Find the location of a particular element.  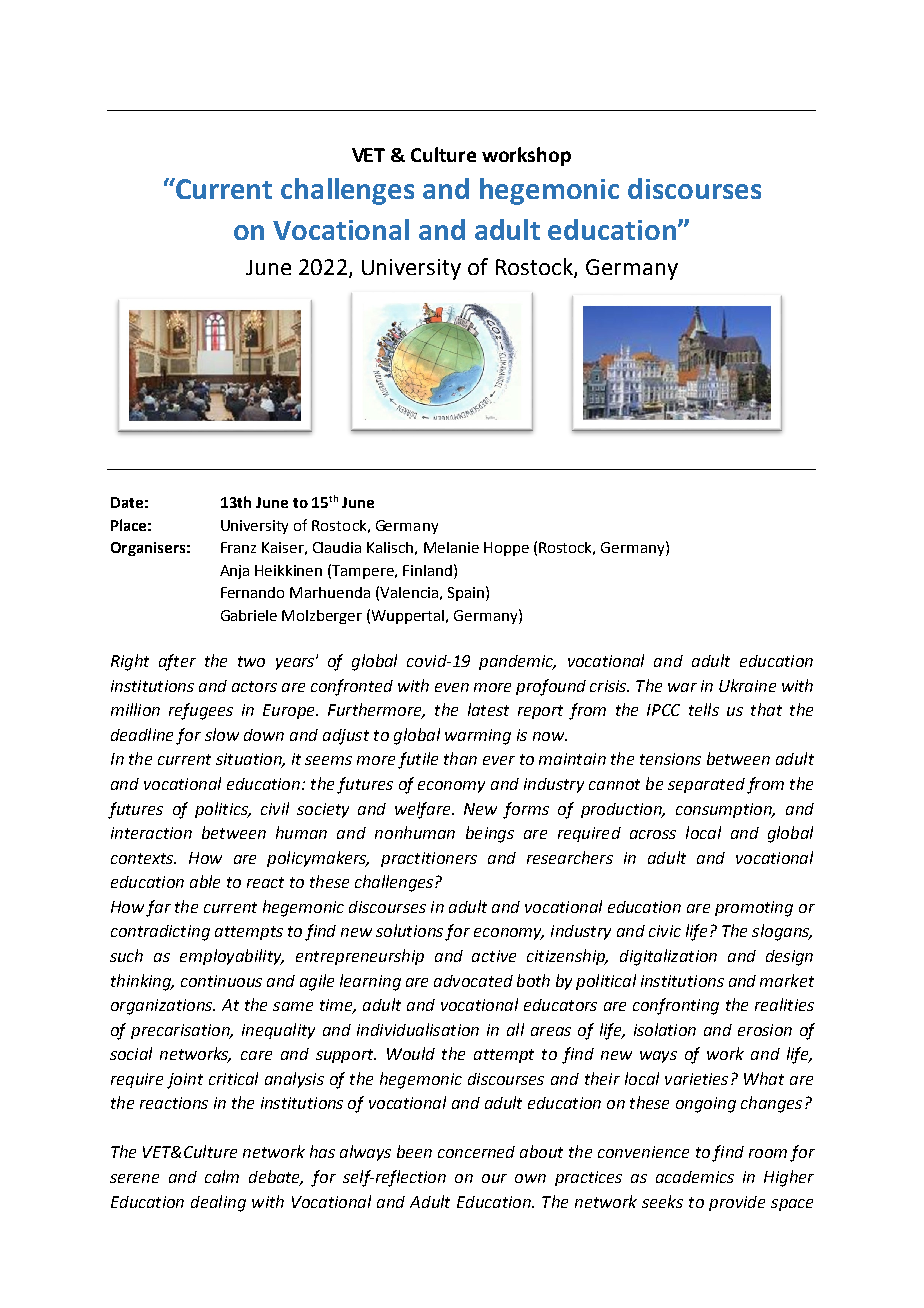

Hoppe is located at coordinates (506, 549).
